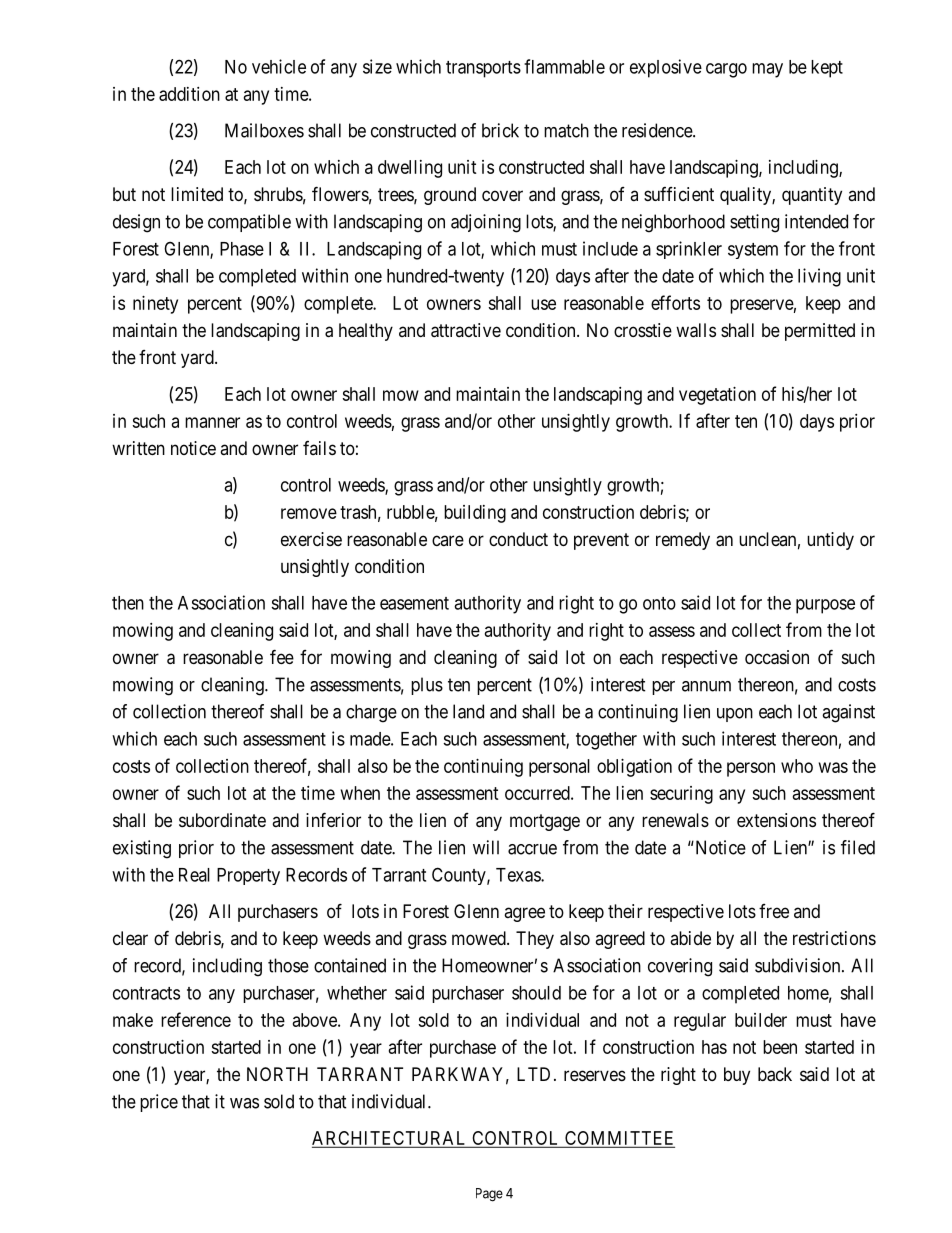 The image size is (952, 1233). I want to click on manner, so click(212, 422).
